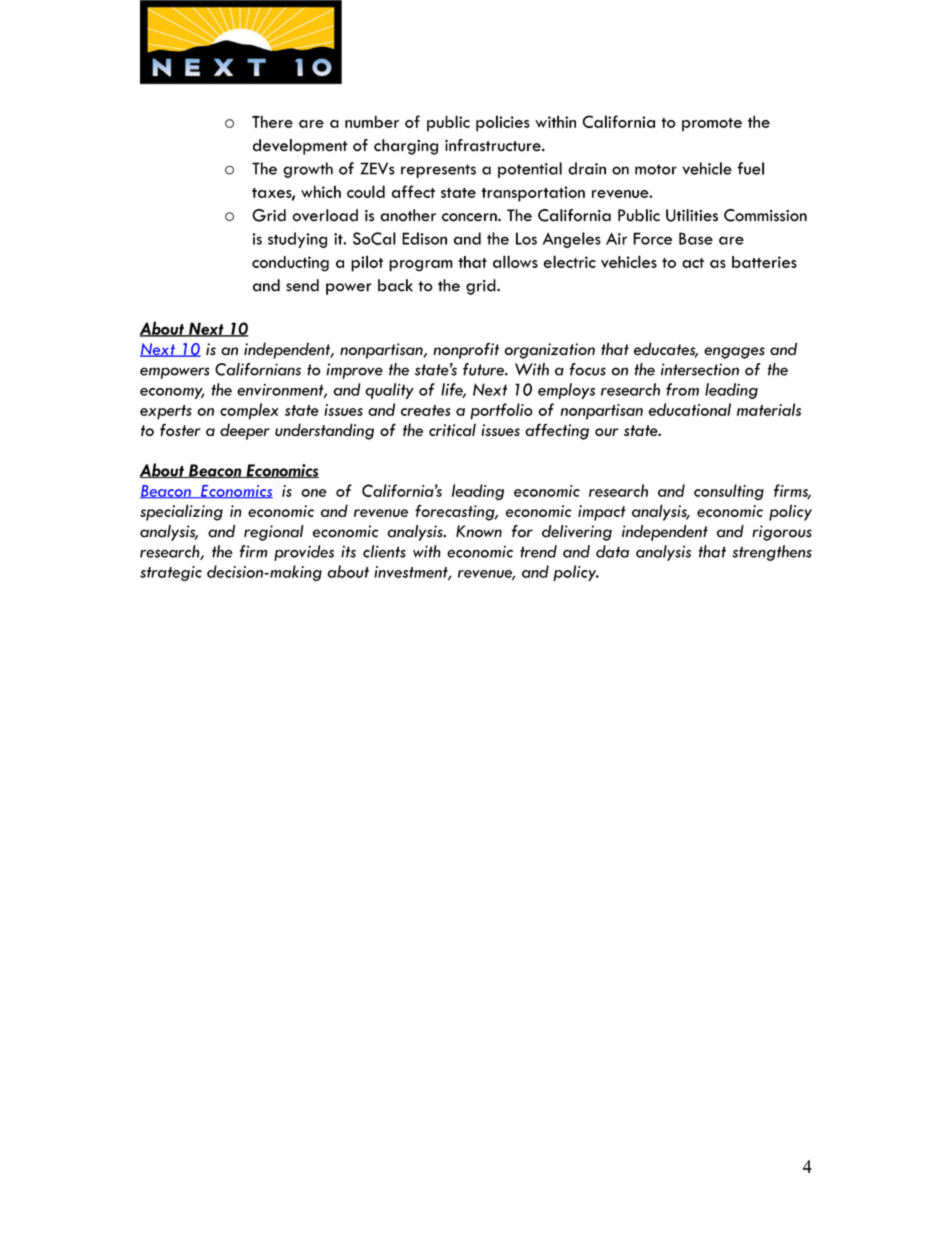  Describe the element at coordinates (272, 121) in the screenshot. I see `There` at that location.
